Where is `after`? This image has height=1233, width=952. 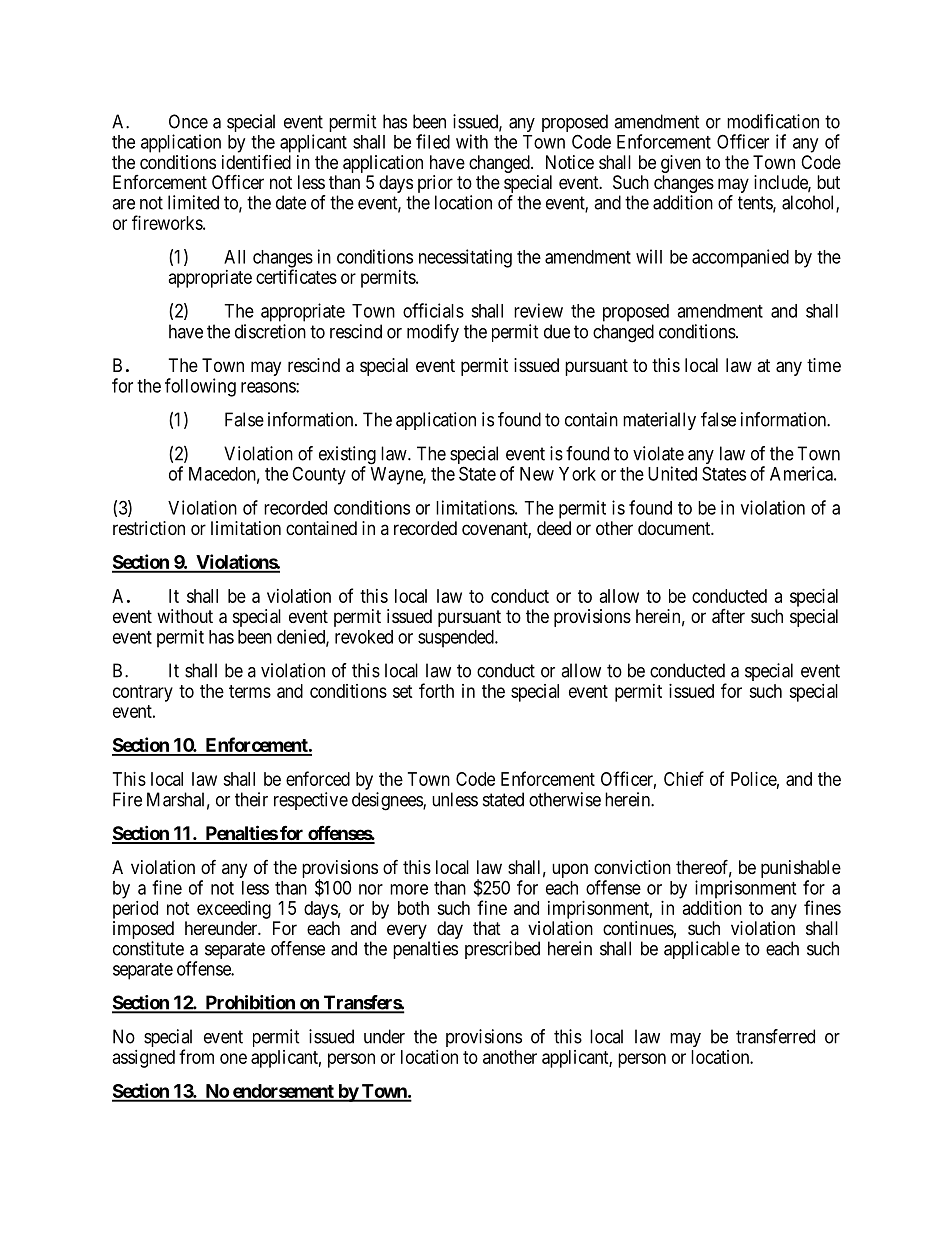
after is located at coordinates (728, 616).
